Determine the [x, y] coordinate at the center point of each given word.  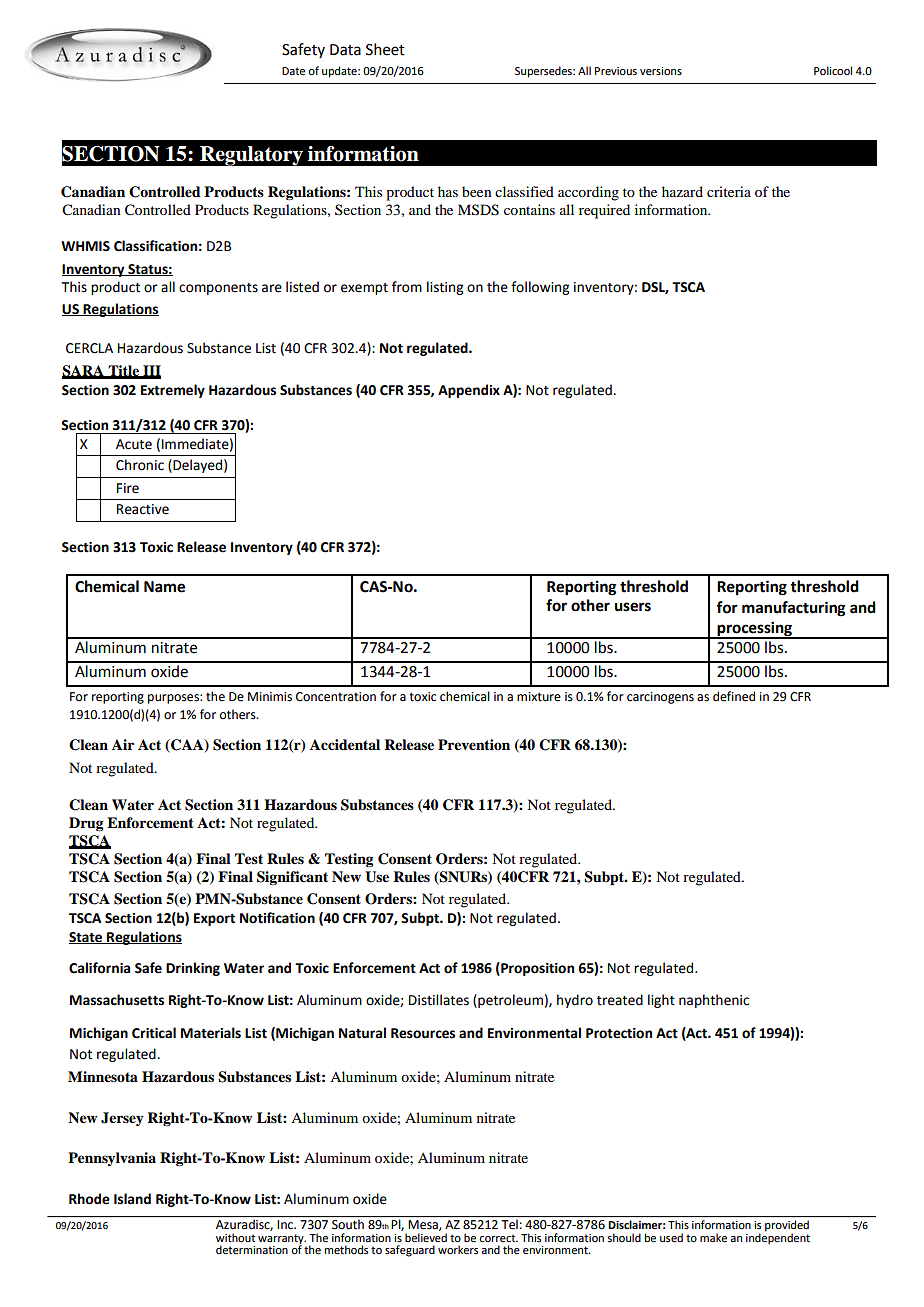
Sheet [385, 49]
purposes [174, 699]
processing [755, 630]
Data [345, 50]
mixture [539, 697]
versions [661, 71]
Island [132, 1199]
